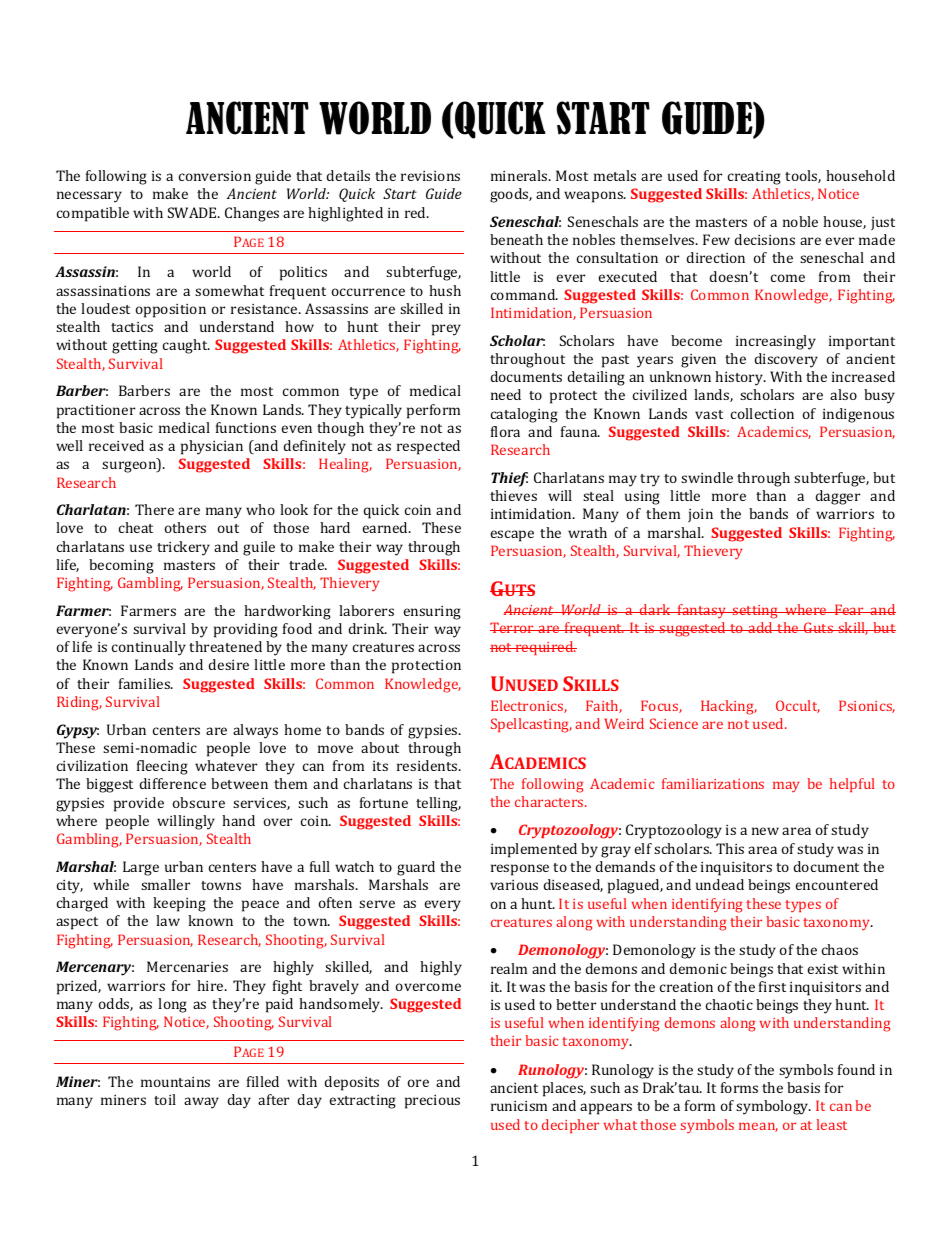 The width and height of the page is (952, 1233). Describe the element at coordinates (430, 176) in the page. I see `revisions` at that location.
